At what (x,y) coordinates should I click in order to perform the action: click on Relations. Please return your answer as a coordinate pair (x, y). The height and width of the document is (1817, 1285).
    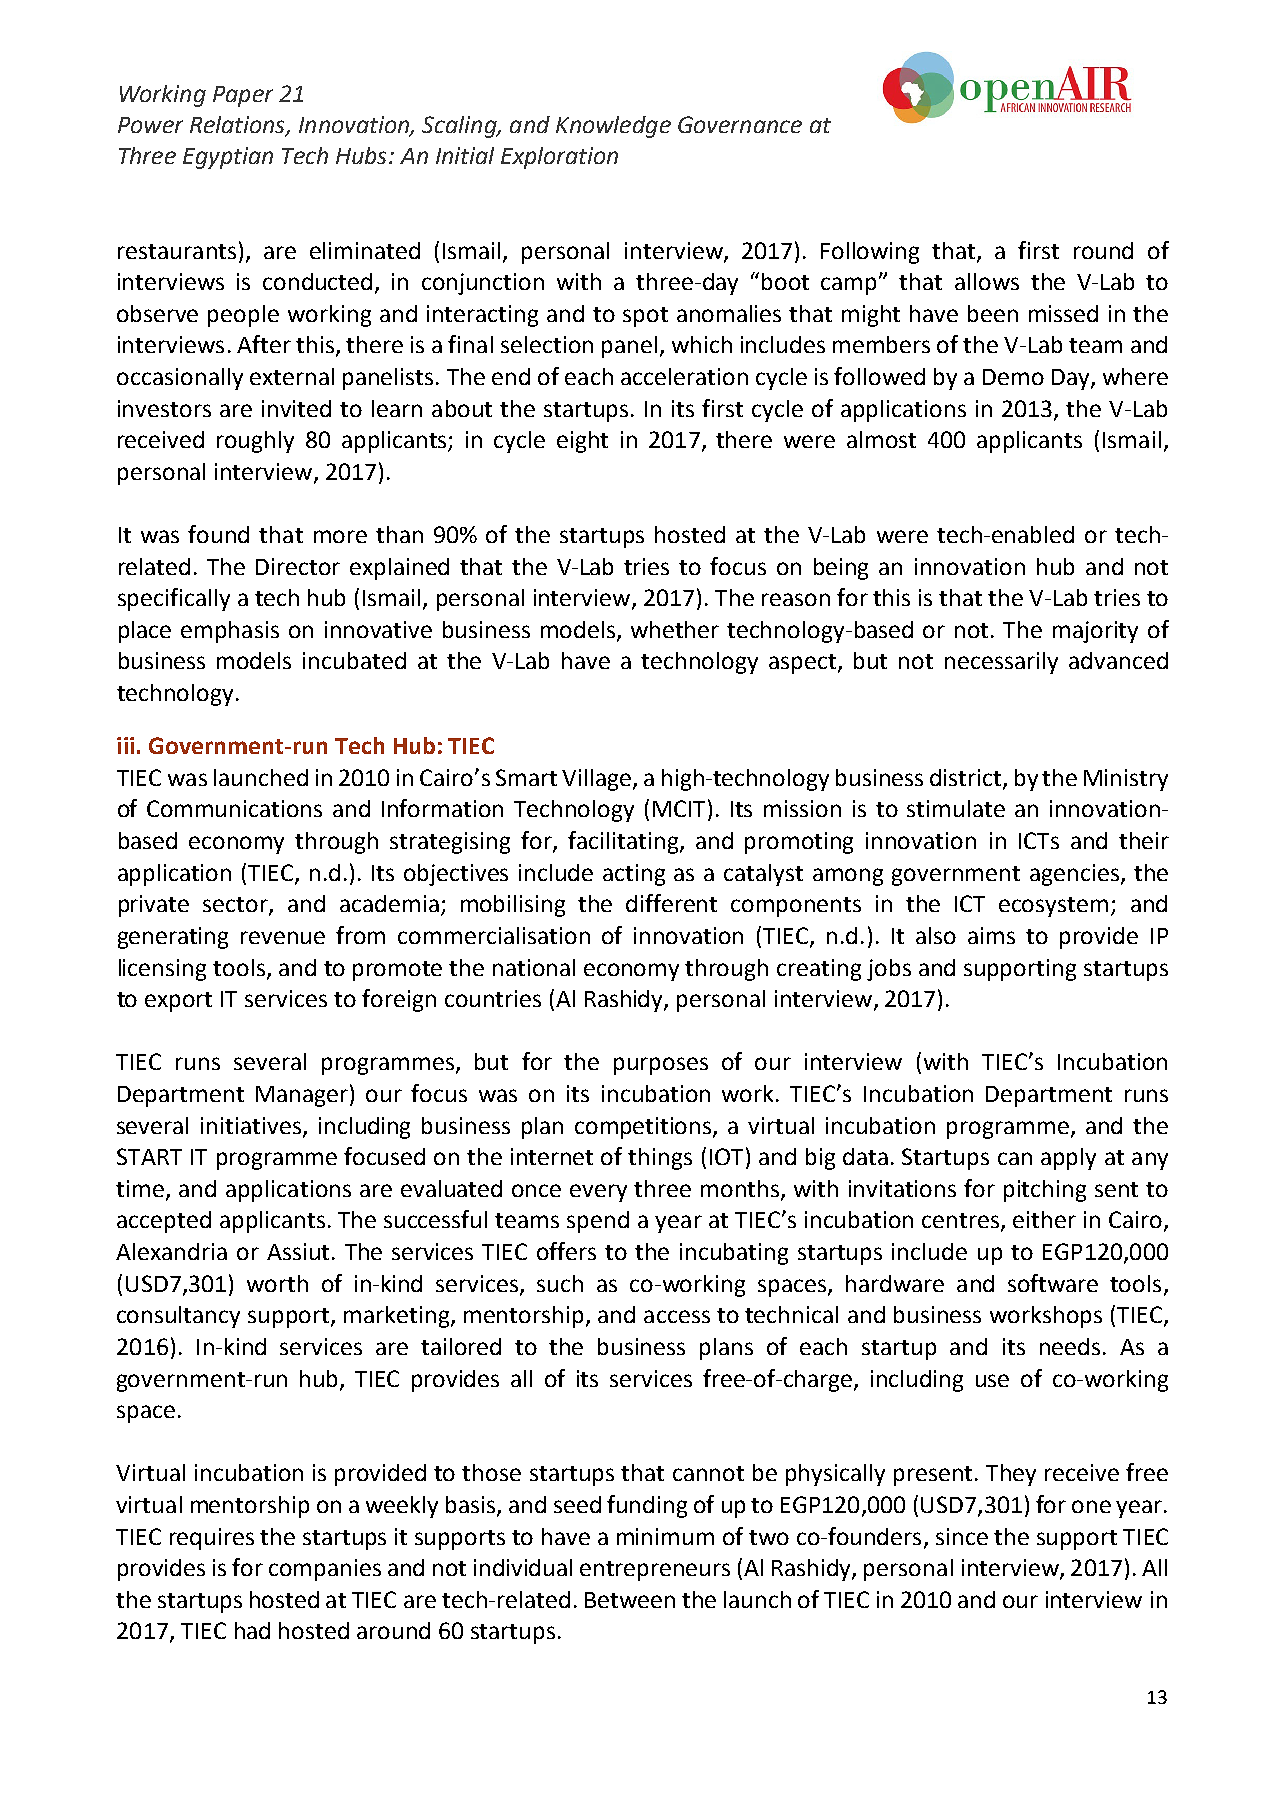
    Looking at the image, I should click on (238, 125).
